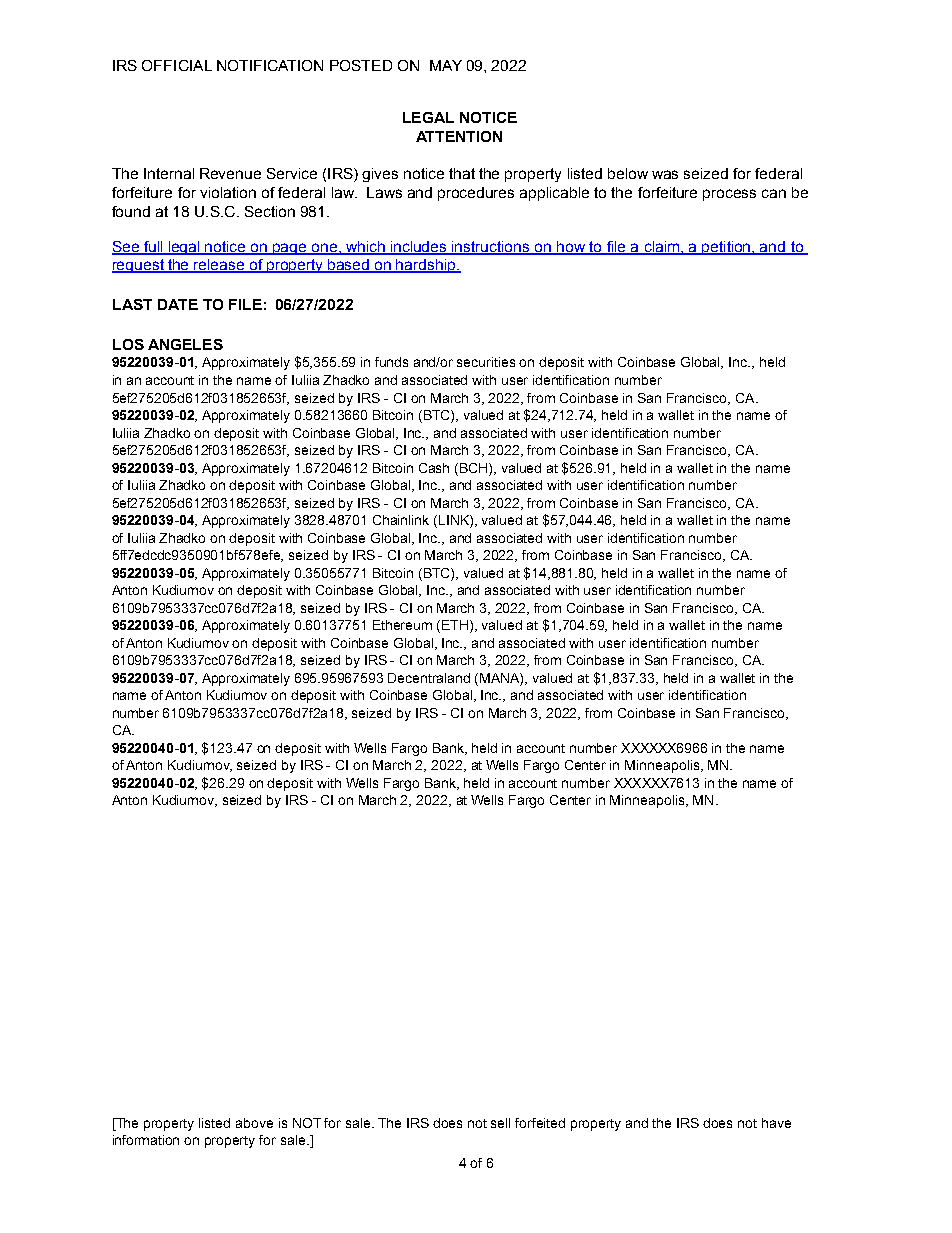 The image size is (952, 1233). Describe the element at coordinates (185, 344) in the image. I see `ANGELES` at that location.
